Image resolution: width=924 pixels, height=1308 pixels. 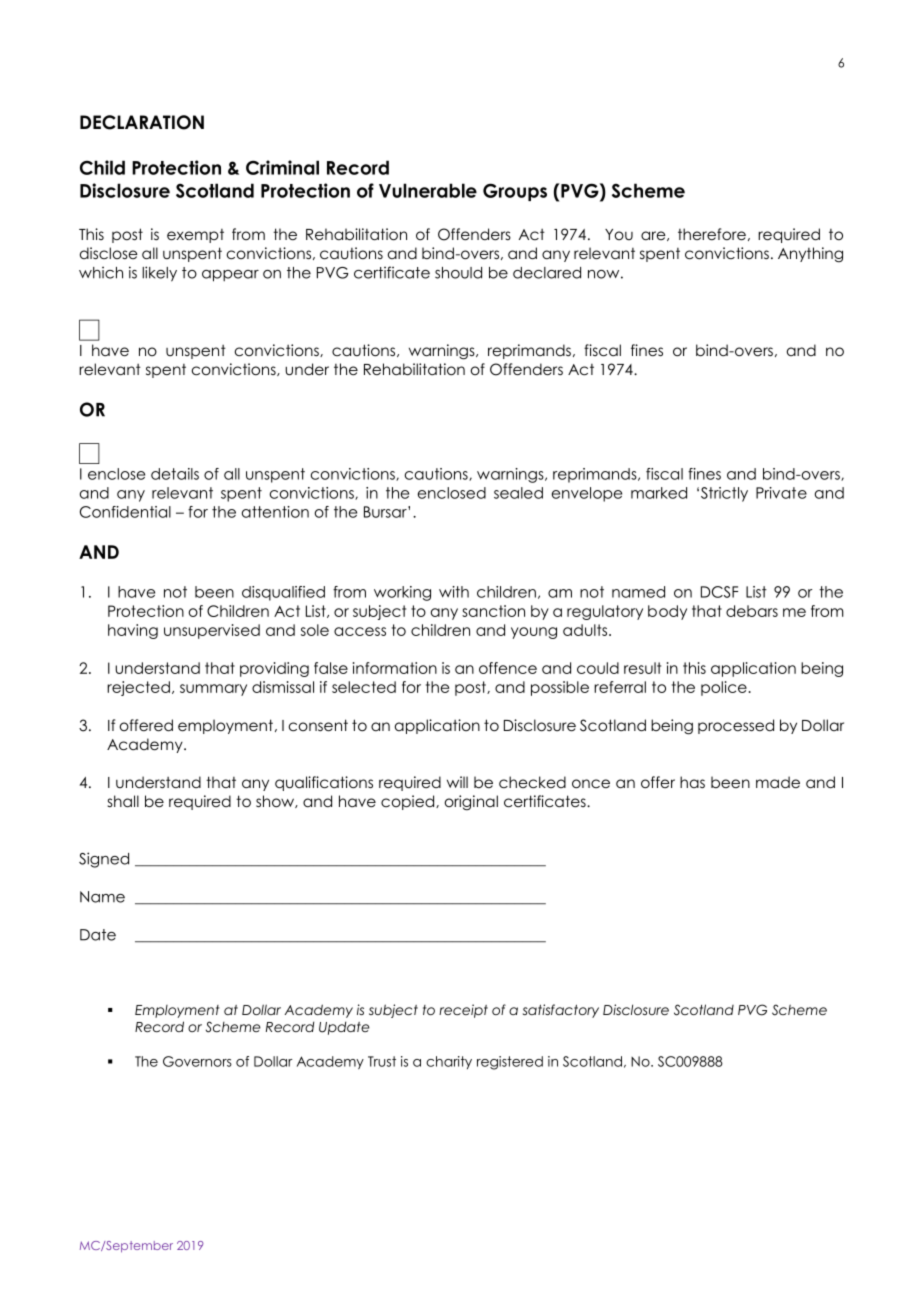 What do you see at coordinates (142, 122) in the image?
I see `DECLARATION` at bounding box center [142, 122].
